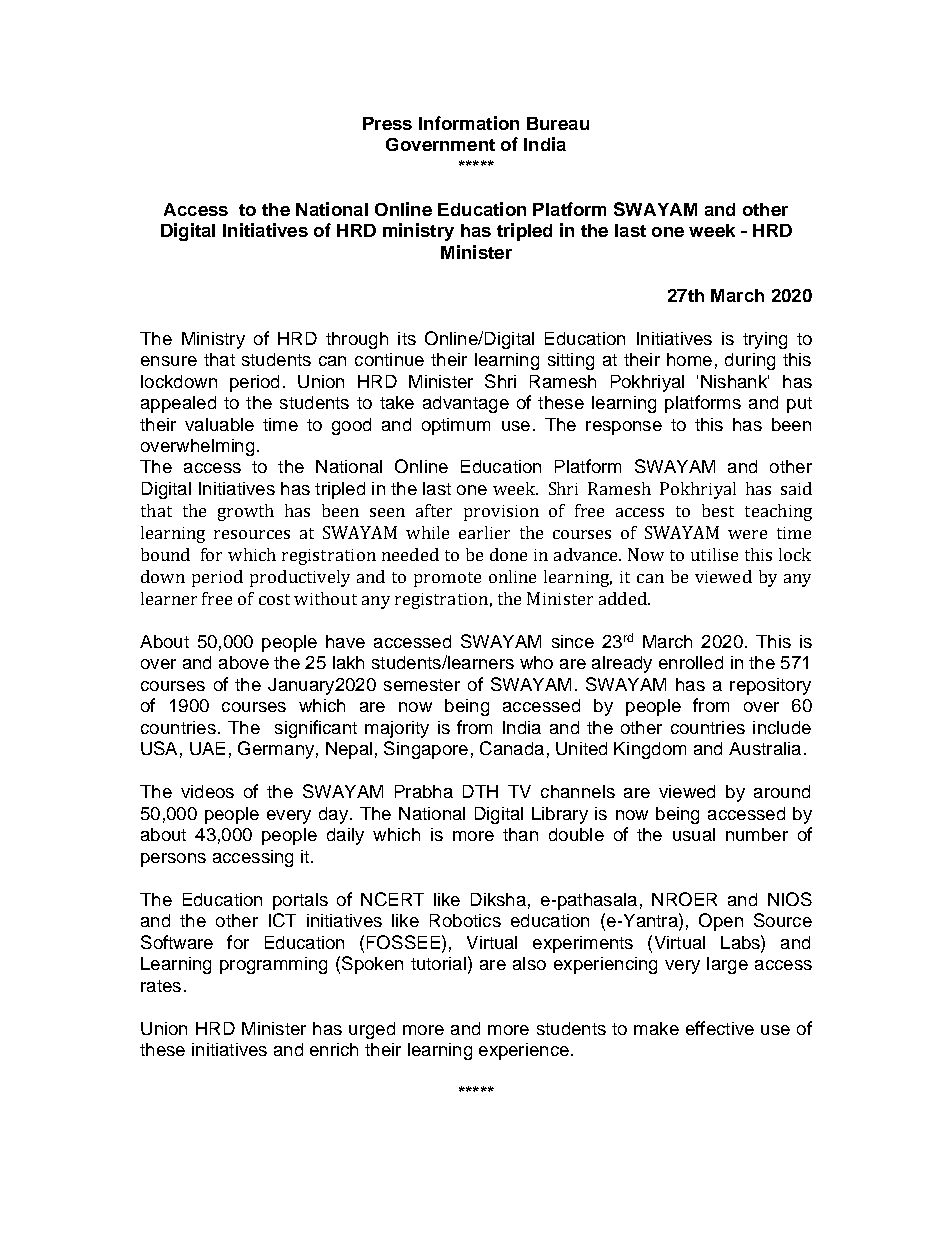  Describe the element at coordinates (169, 361) in the screenshot. I see `ensure` at that location.
